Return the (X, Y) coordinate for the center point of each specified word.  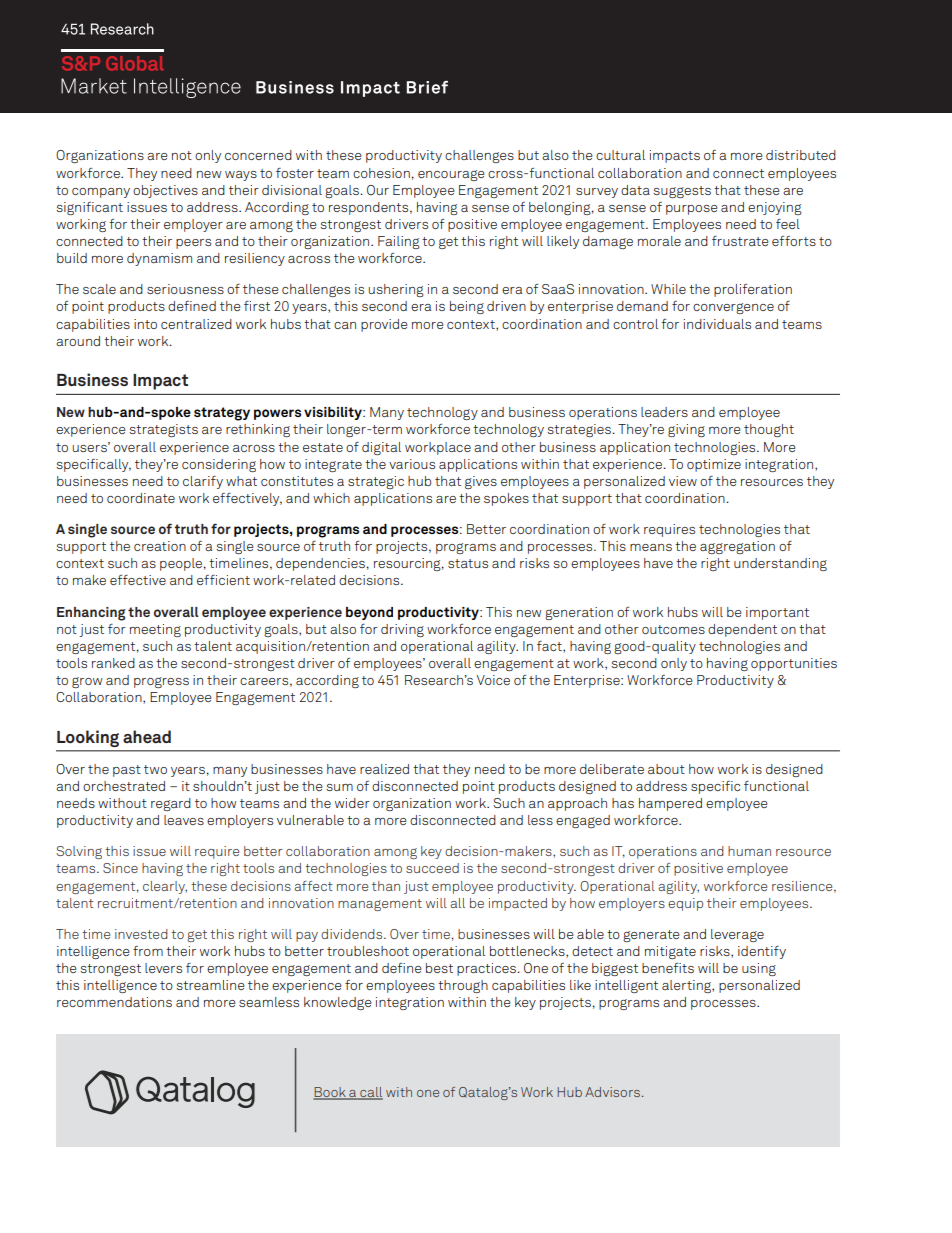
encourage (451, 175)
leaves (184, 820)
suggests (682, 192)
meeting (155, 630)
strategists (163, 430)
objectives (165, 191)
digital (381, 448)
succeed (432, 868)
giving (686, 430)
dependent (742, 630)
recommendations (114, 1002)
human (749, 851)
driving (402, 630)
